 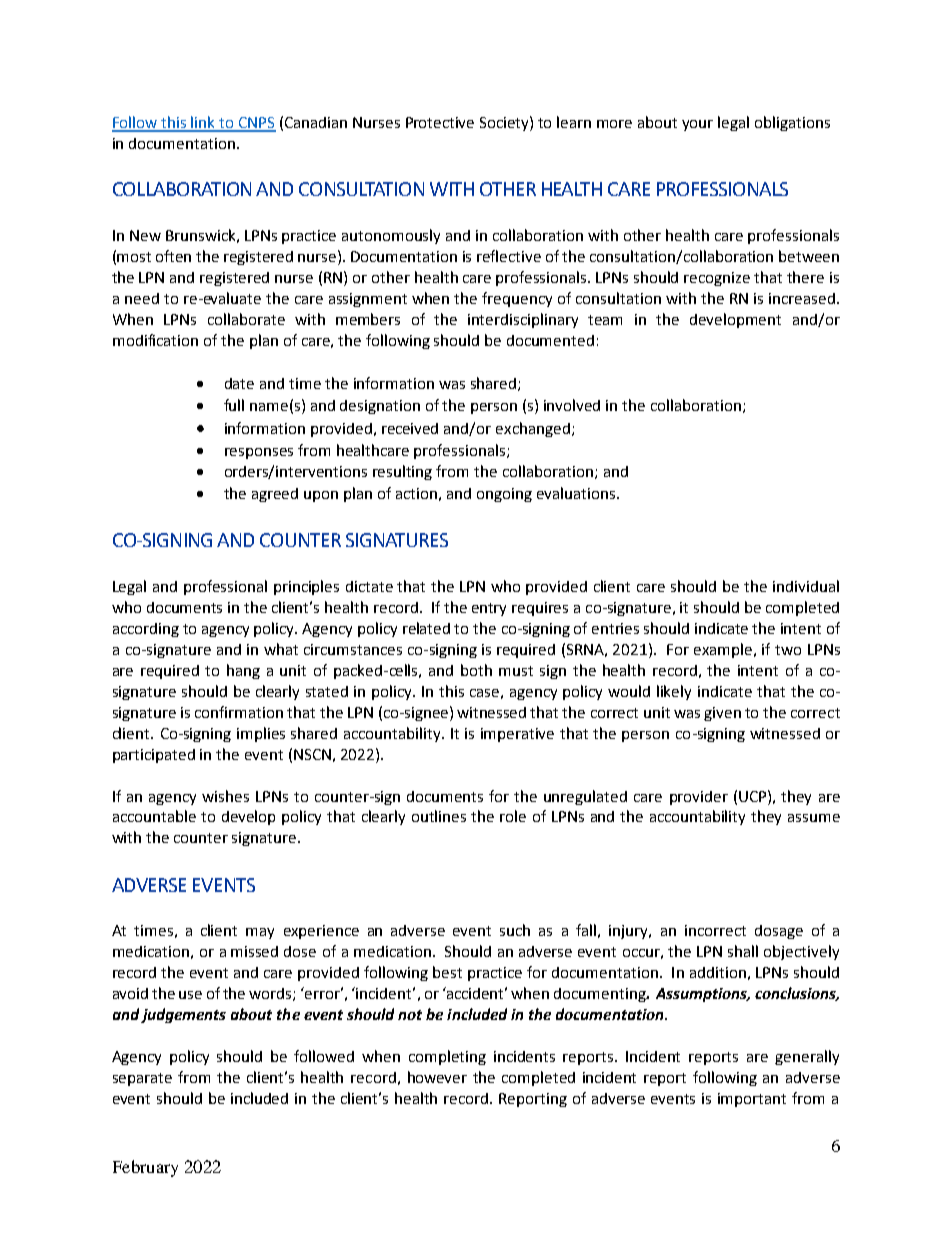 I want to click on both, so click(x=476, y=670).
